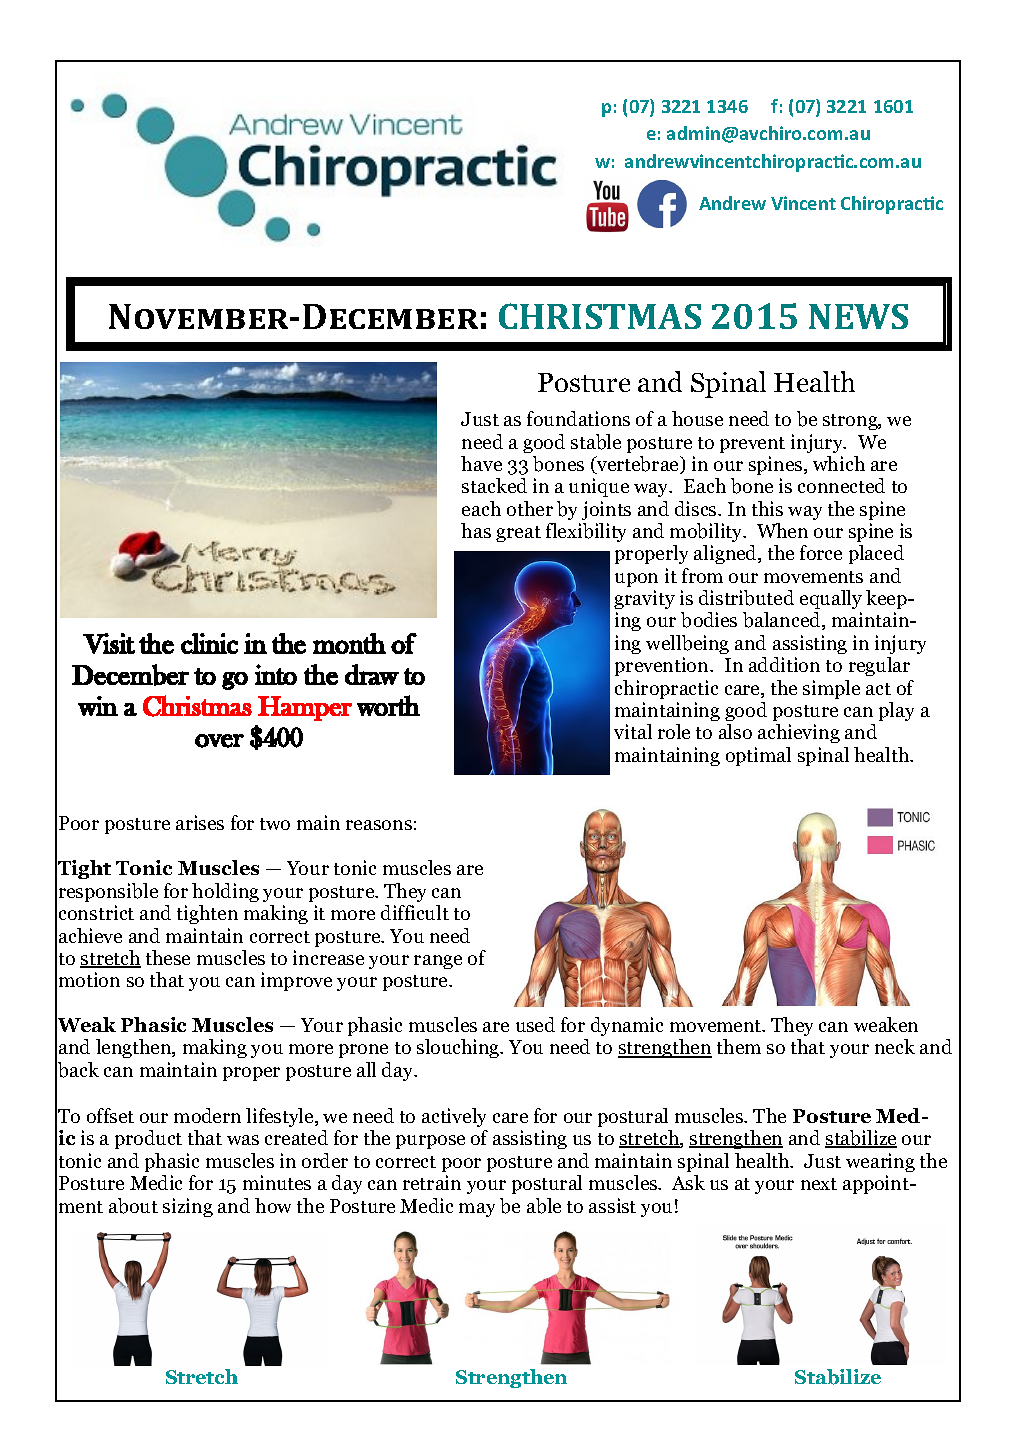  What do you see at coordinates (821, 552) in the document?
I see `force` at bounding box center [821, 552].
